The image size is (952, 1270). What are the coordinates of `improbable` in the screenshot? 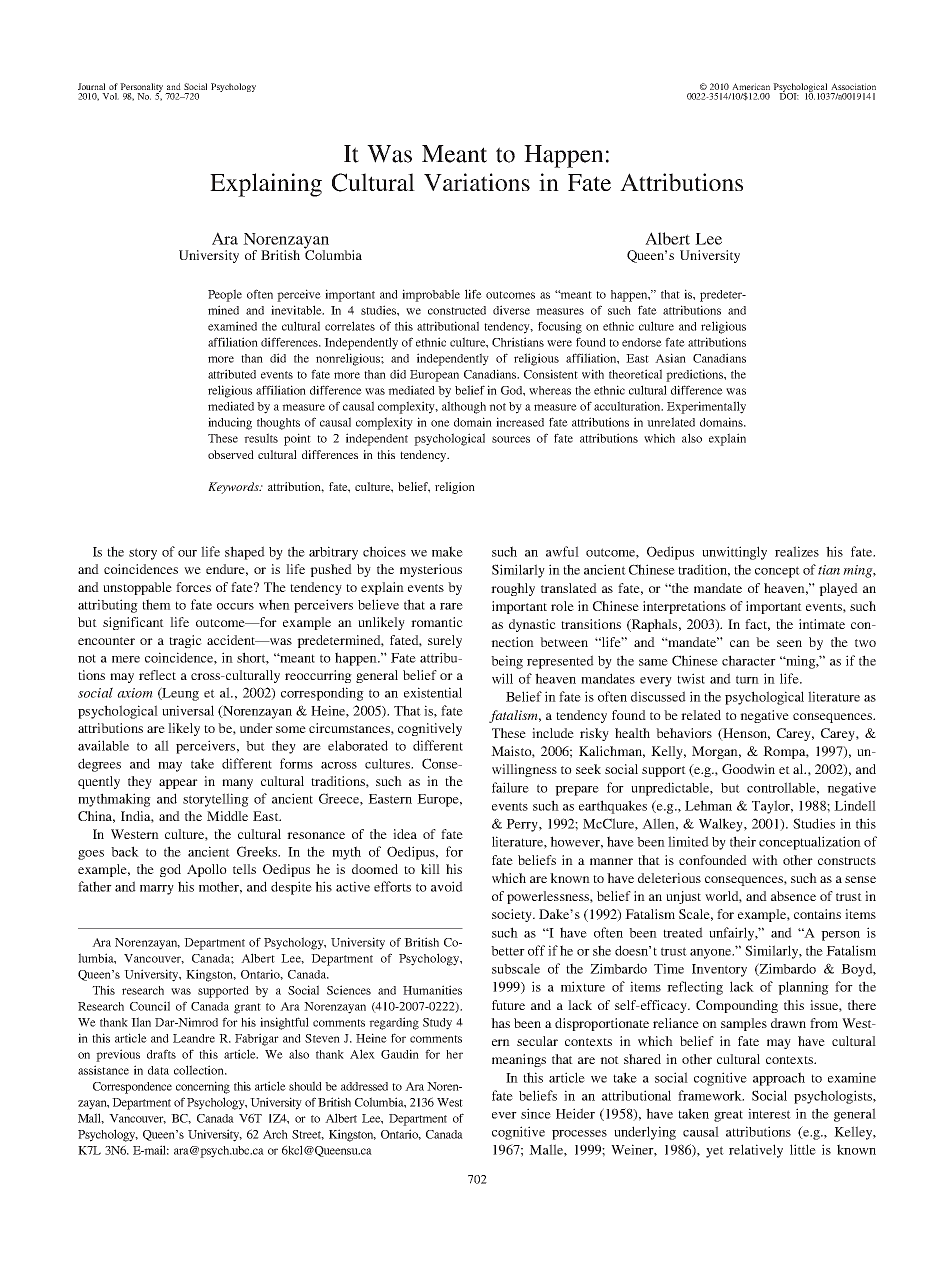 It's located at (431, 295).
